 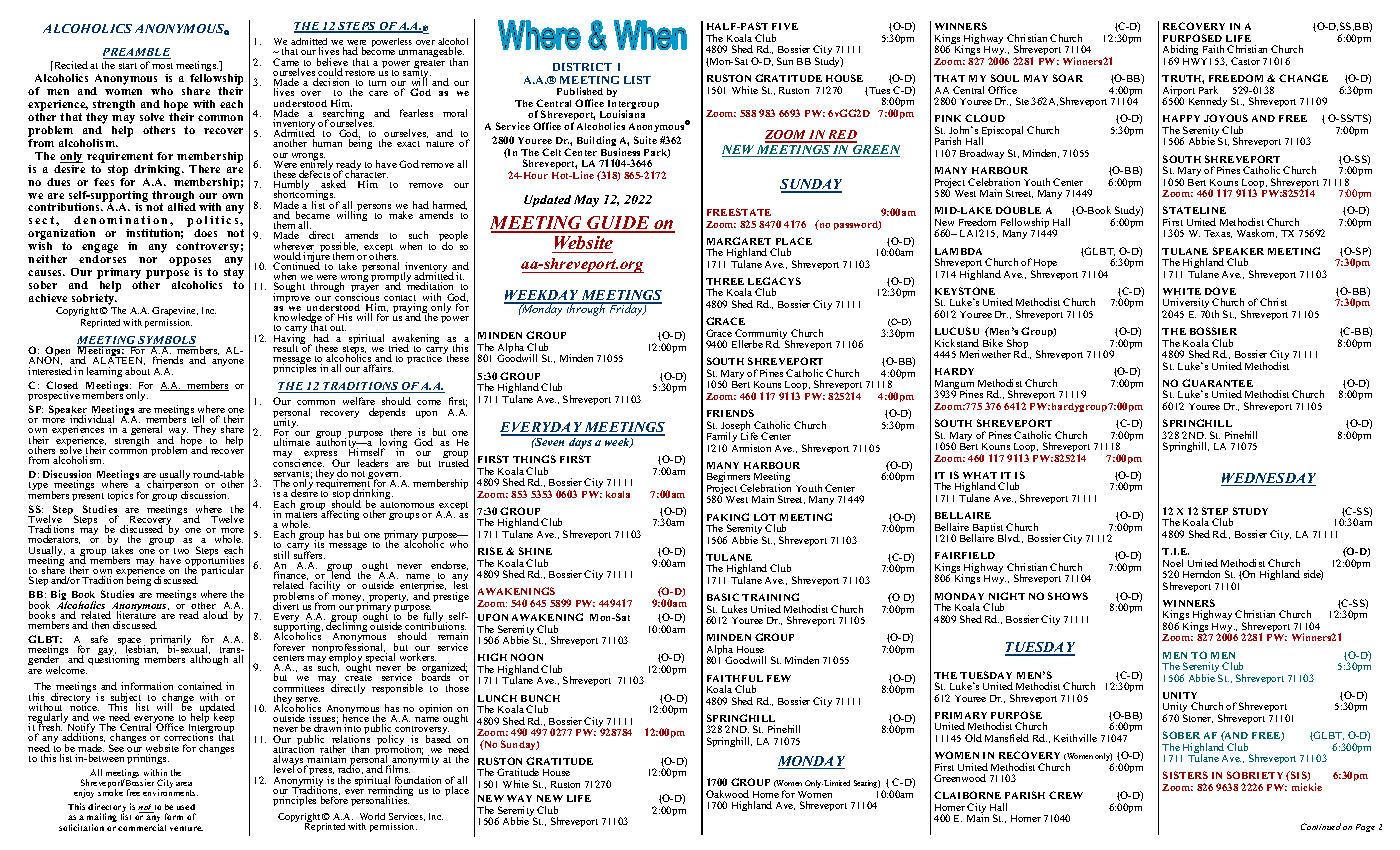 What do you see at coordinates (175, 311) in the screenshot?
I see `Grapevine` at bounding box center [175, 311].
